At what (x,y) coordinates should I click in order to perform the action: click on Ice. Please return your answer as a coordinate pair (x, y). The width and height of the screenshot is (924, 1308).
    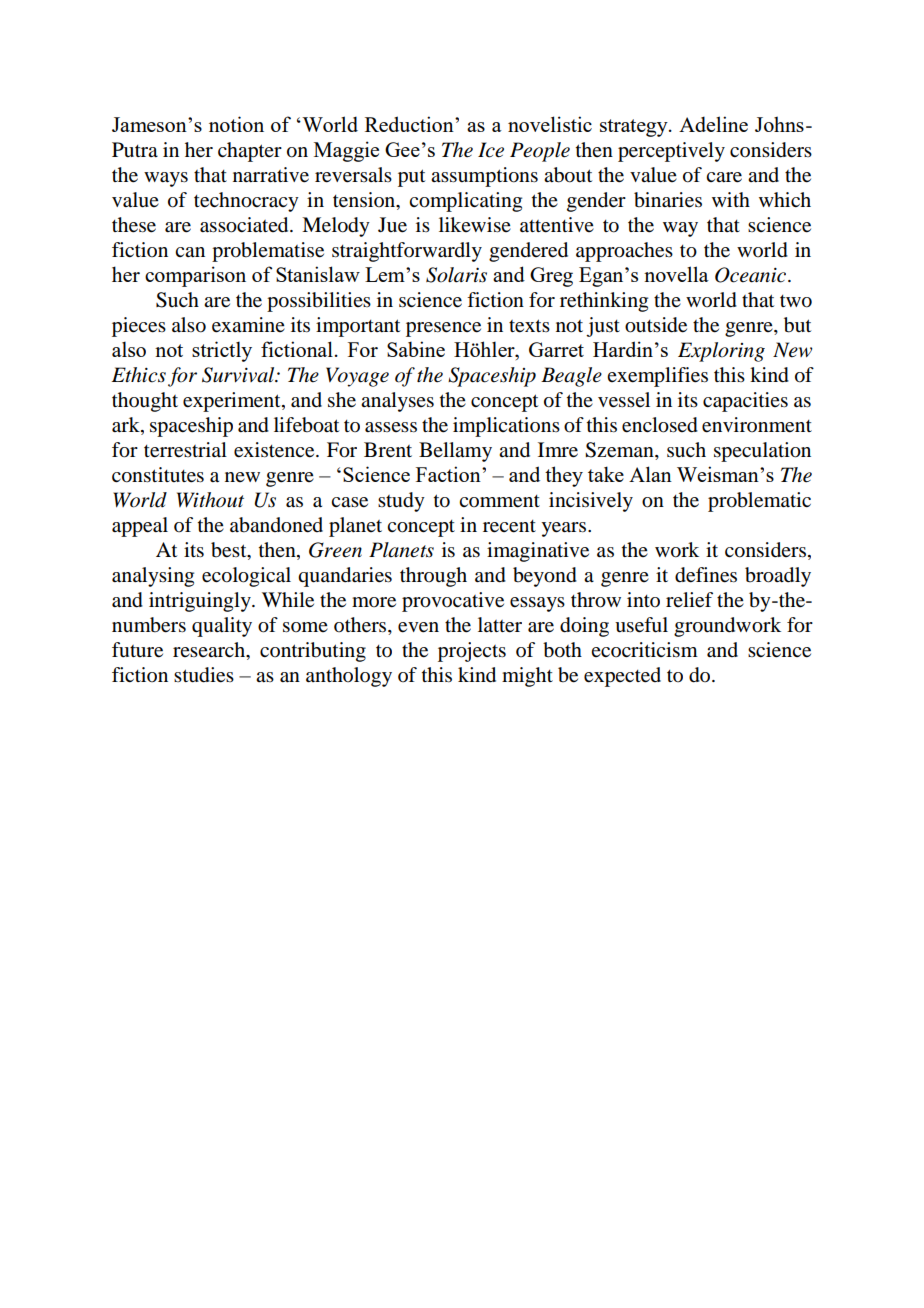
    Looking at the image, I should click on (491, 150).
